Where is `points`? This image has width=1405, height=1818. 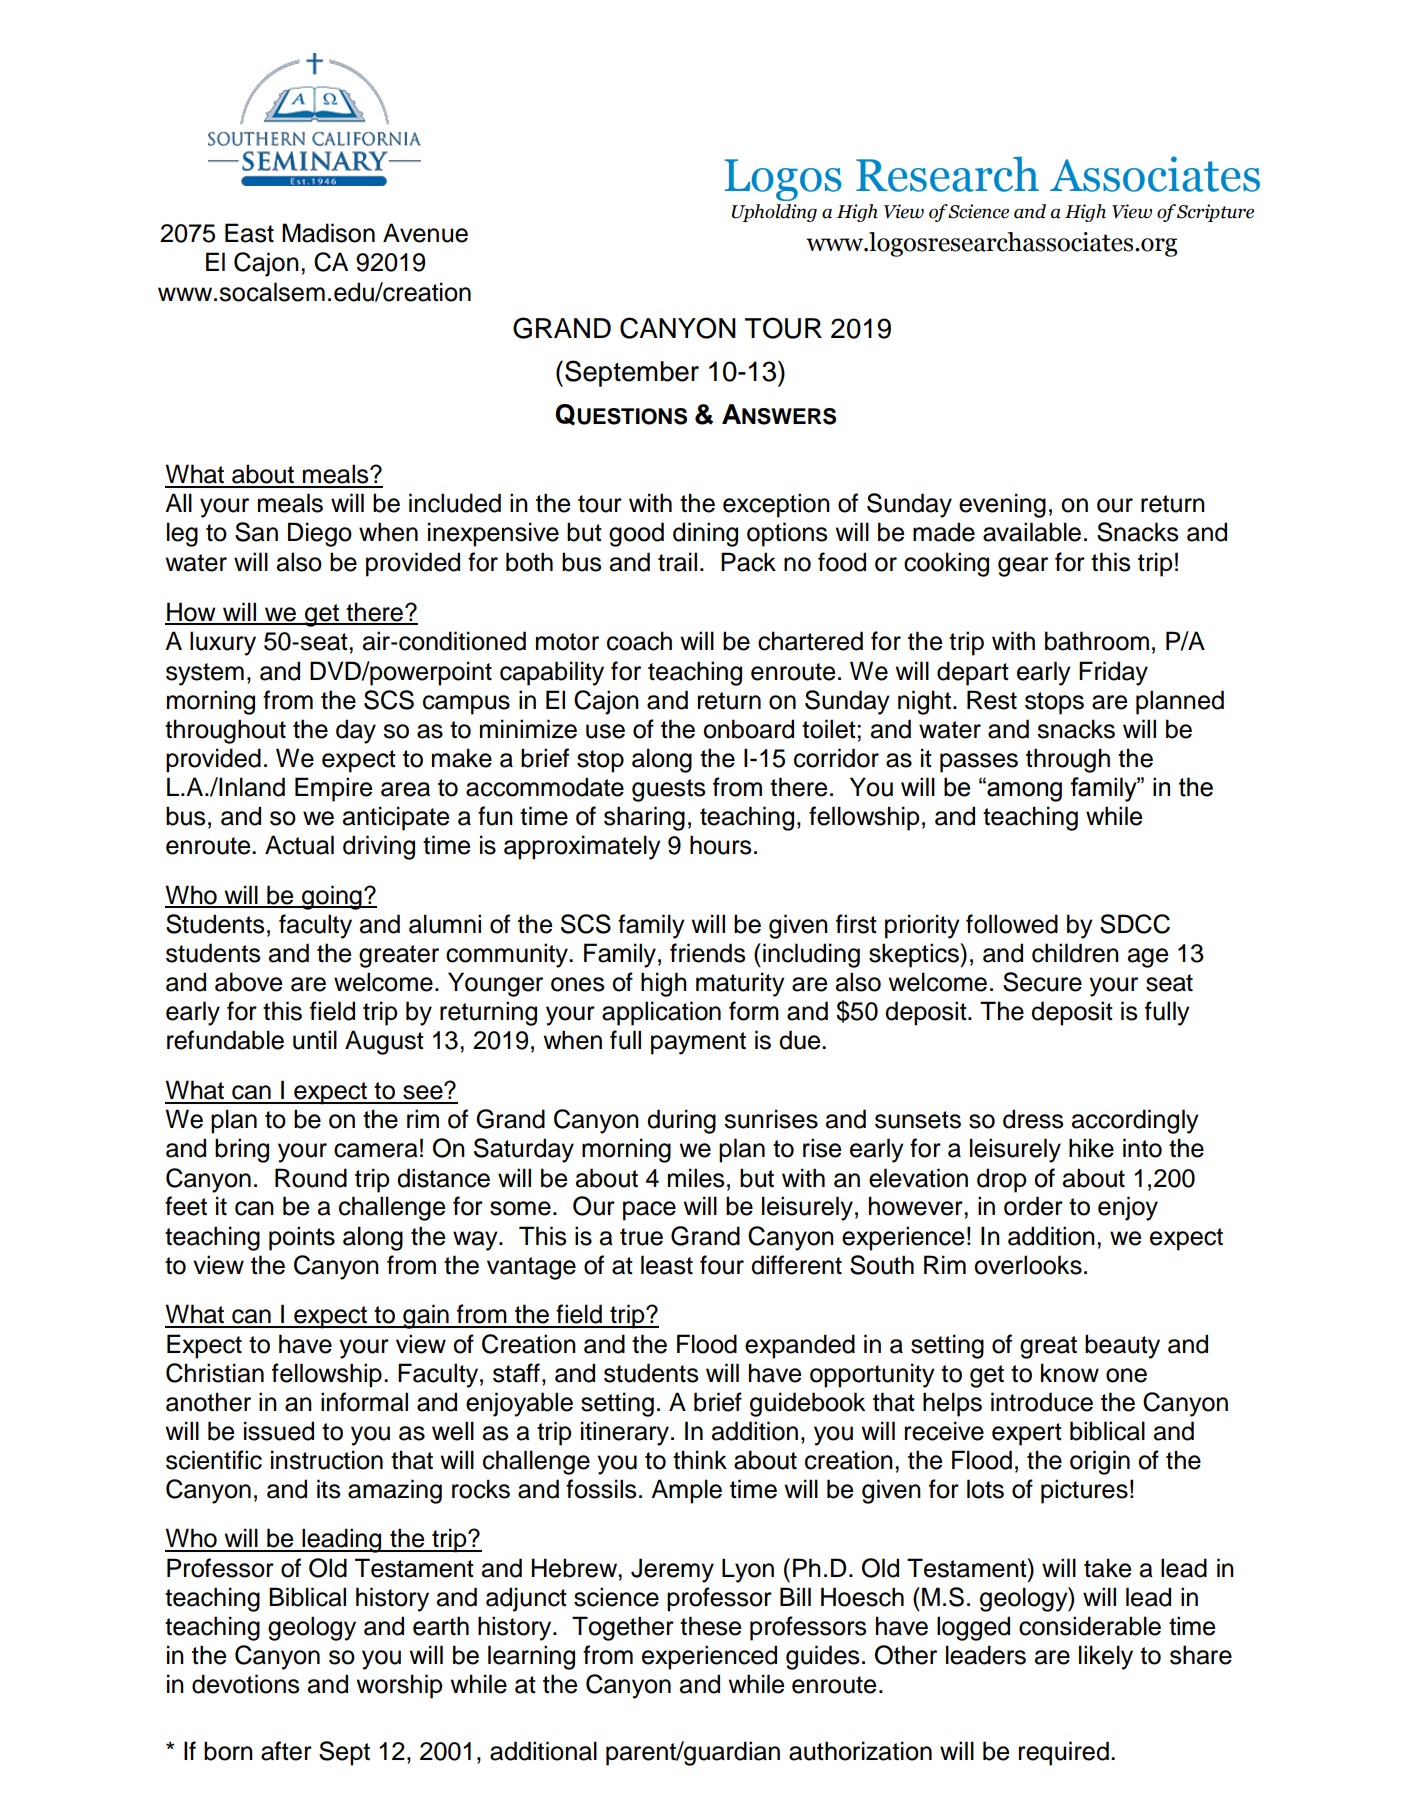
points is located at coordinates (302, 1238).
